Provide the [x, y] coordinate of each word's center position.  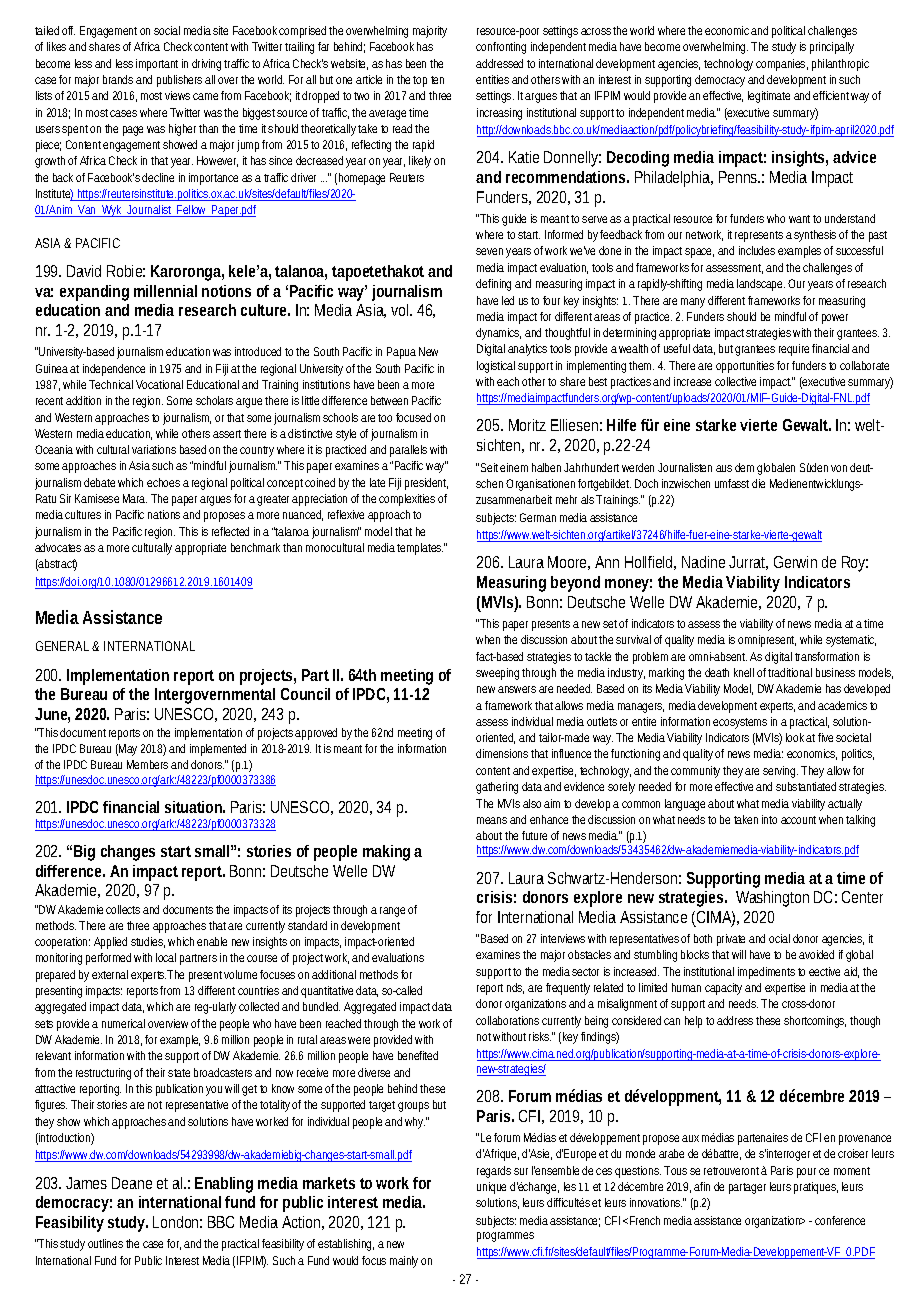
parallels [408, 451]
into [769, 819]
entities [492, 79]
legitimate [769, 97]
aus [724, 468]
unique [491, 1188]
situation [195, 807]
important [157, 65]
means [492, 820]
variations [154, 449]
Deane [132, 1183]
